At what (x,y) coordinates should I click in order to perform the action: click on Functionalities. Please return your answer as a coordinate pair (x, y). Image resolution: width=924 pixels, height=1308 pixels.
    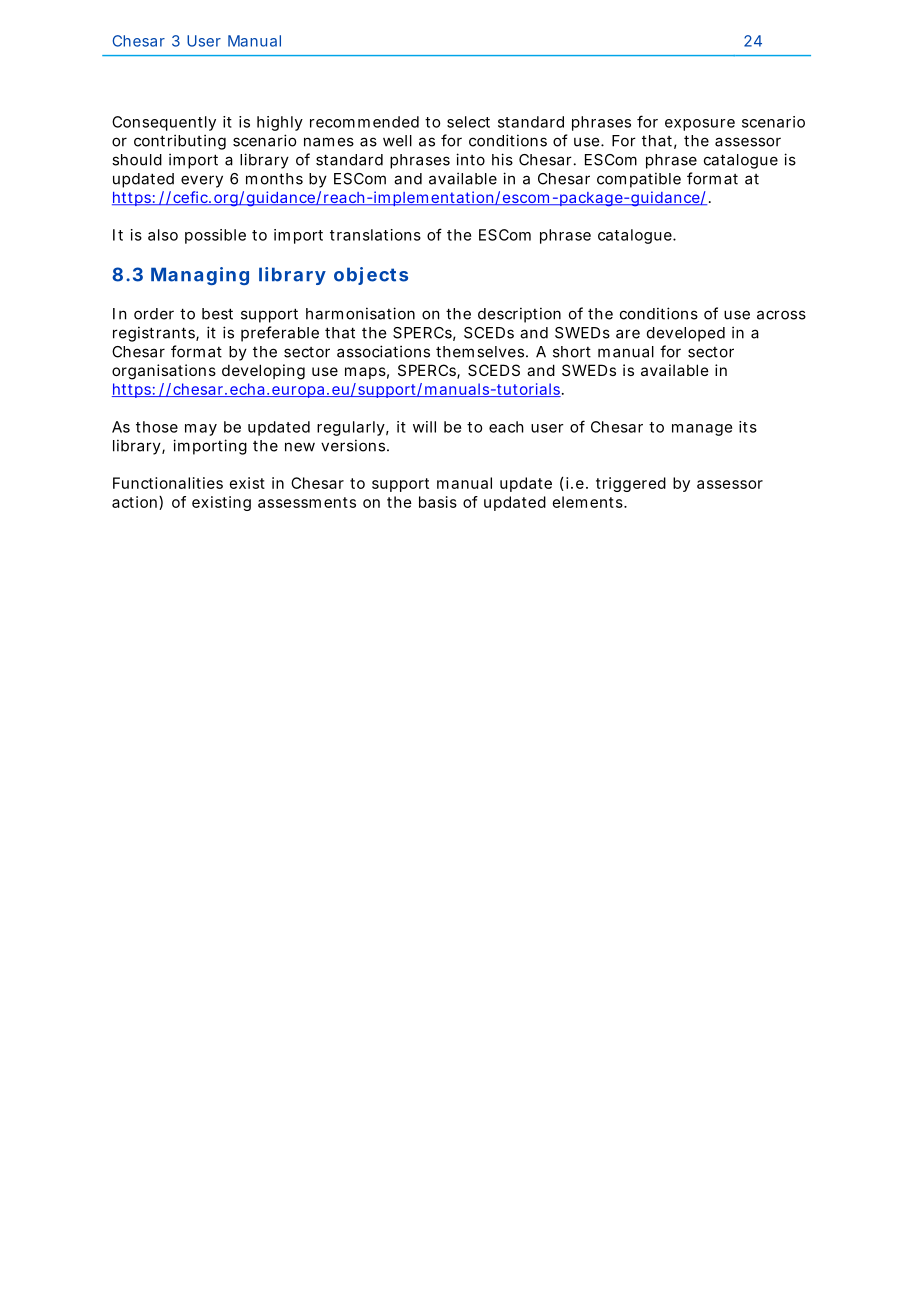
    Looking at the image, I should click on (168, 483).
